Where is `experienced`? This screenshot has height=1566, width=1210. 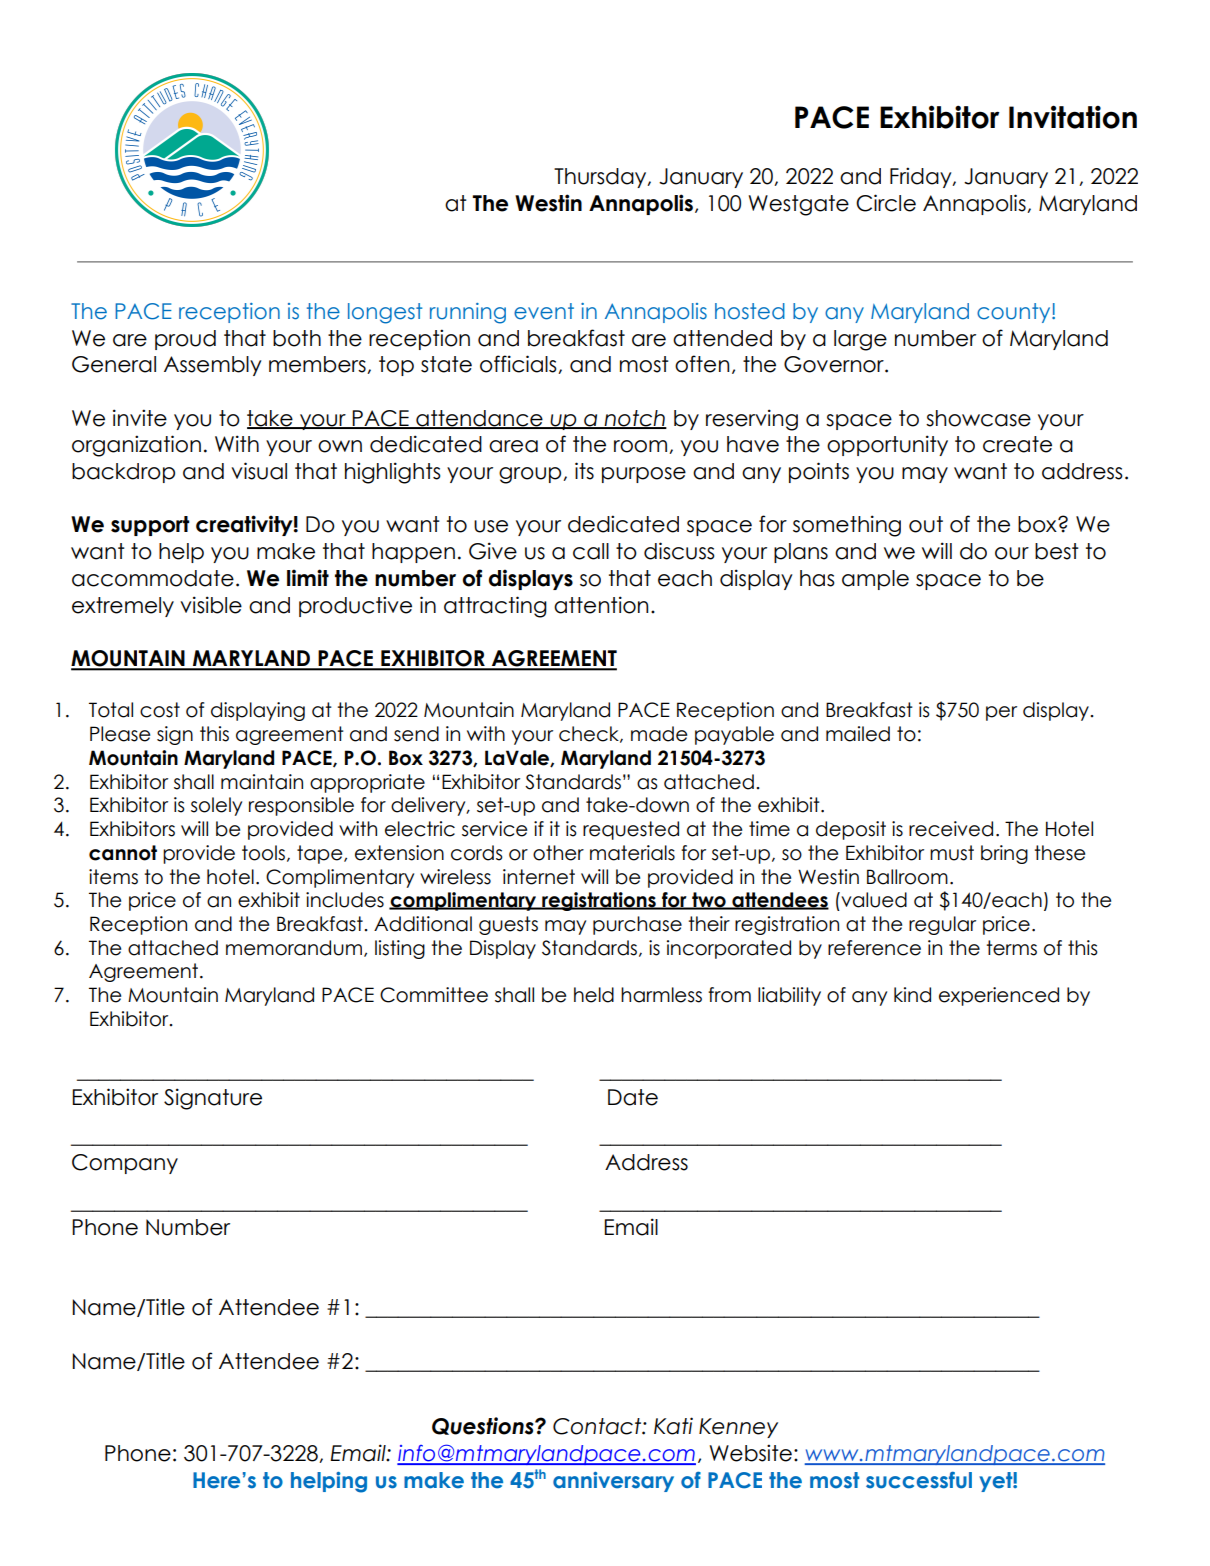
experienced is located at coordinates (999, 996).
